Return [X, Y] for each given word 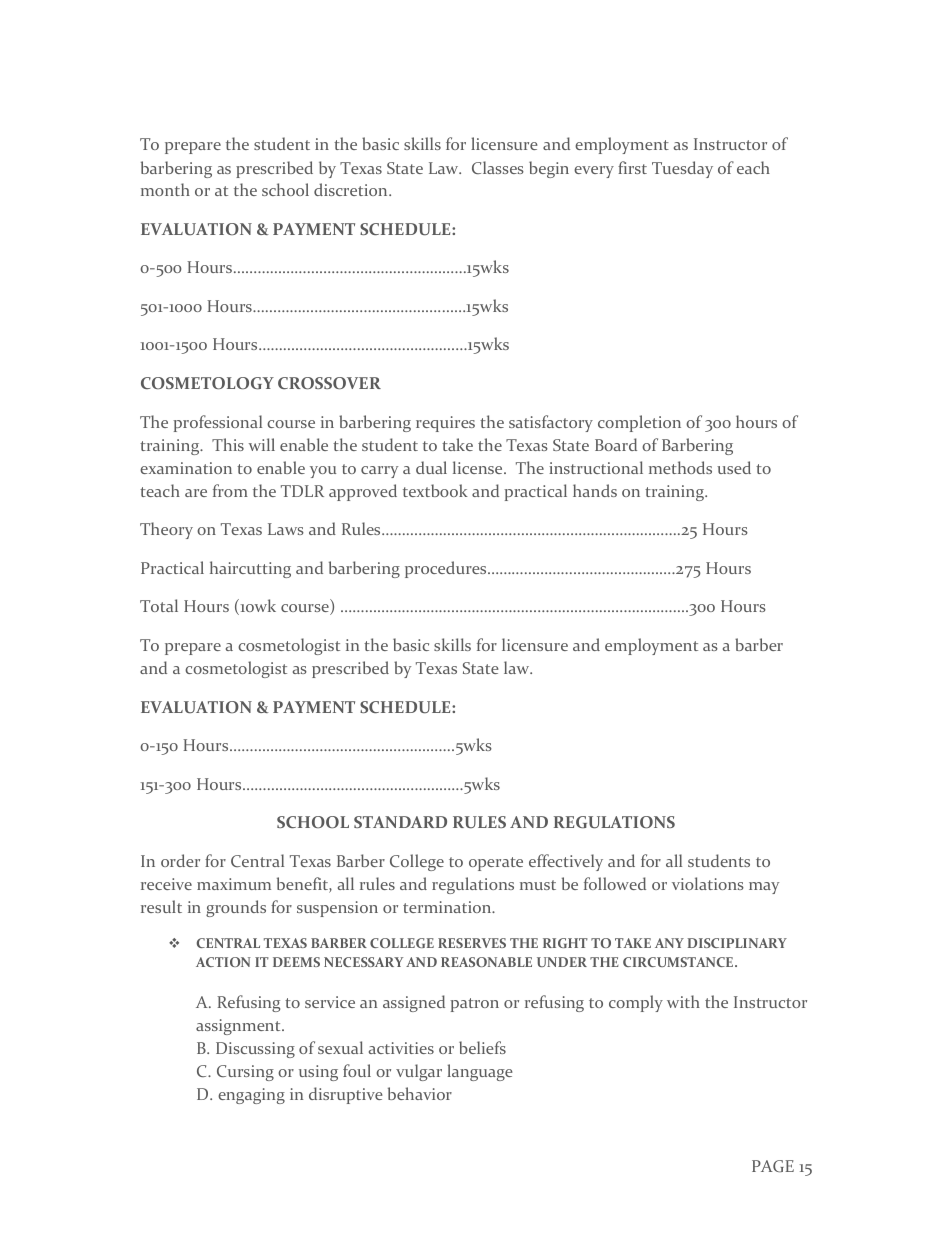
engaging [251, 1096]
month [165, 189]
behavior [420, 1093]
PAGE [773, 1166]
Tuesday [682, 169]
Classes [498, 167]
